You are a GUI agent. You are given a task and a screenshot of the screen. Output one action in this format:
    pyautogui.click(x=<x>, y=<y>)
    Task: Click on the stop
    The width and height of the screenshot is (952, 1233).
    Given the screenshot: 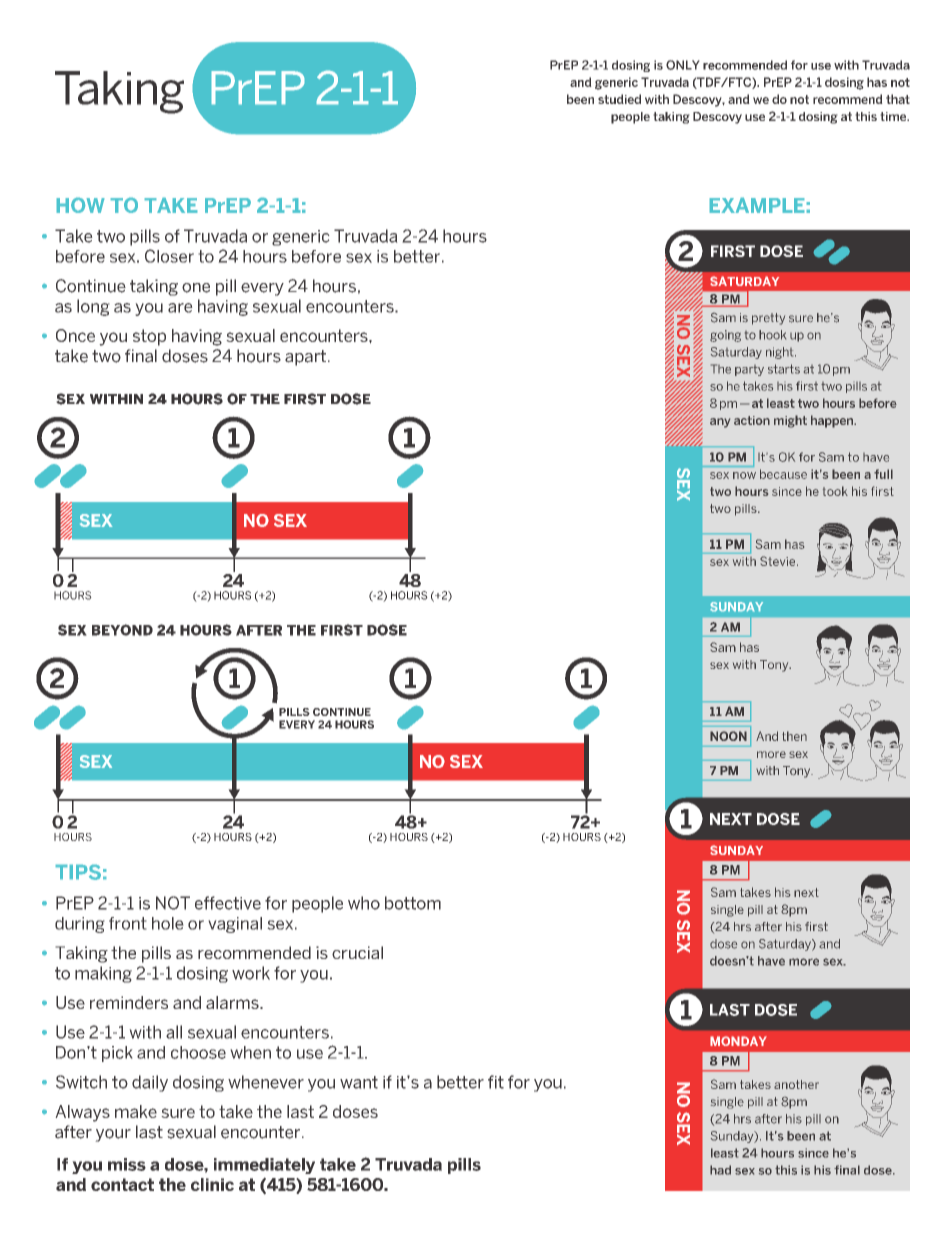 What is the action you would take?
    pyautogui.click(x=149, y=337)
